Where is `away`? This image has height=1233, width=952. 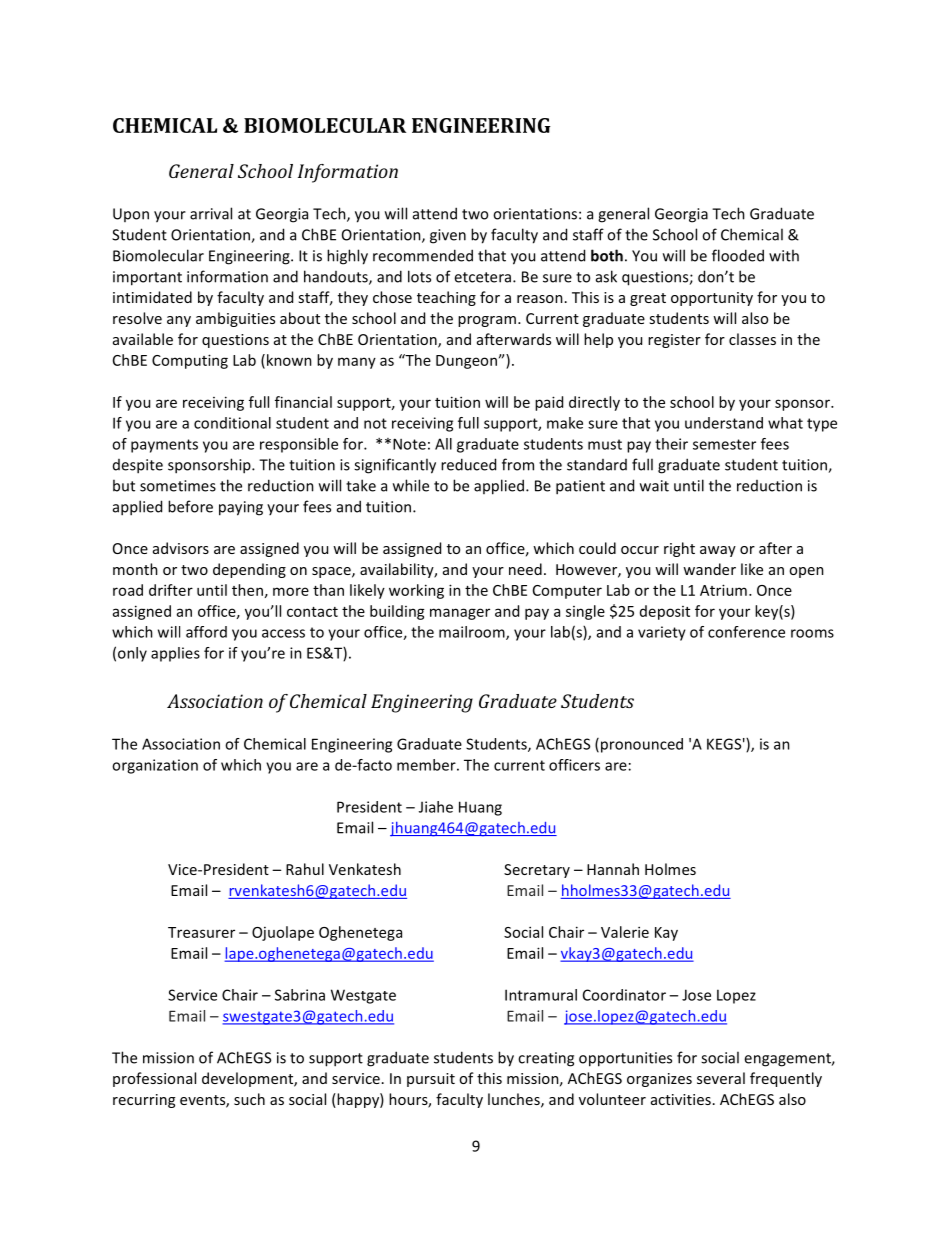 away is located at coordinates (718, 551).
